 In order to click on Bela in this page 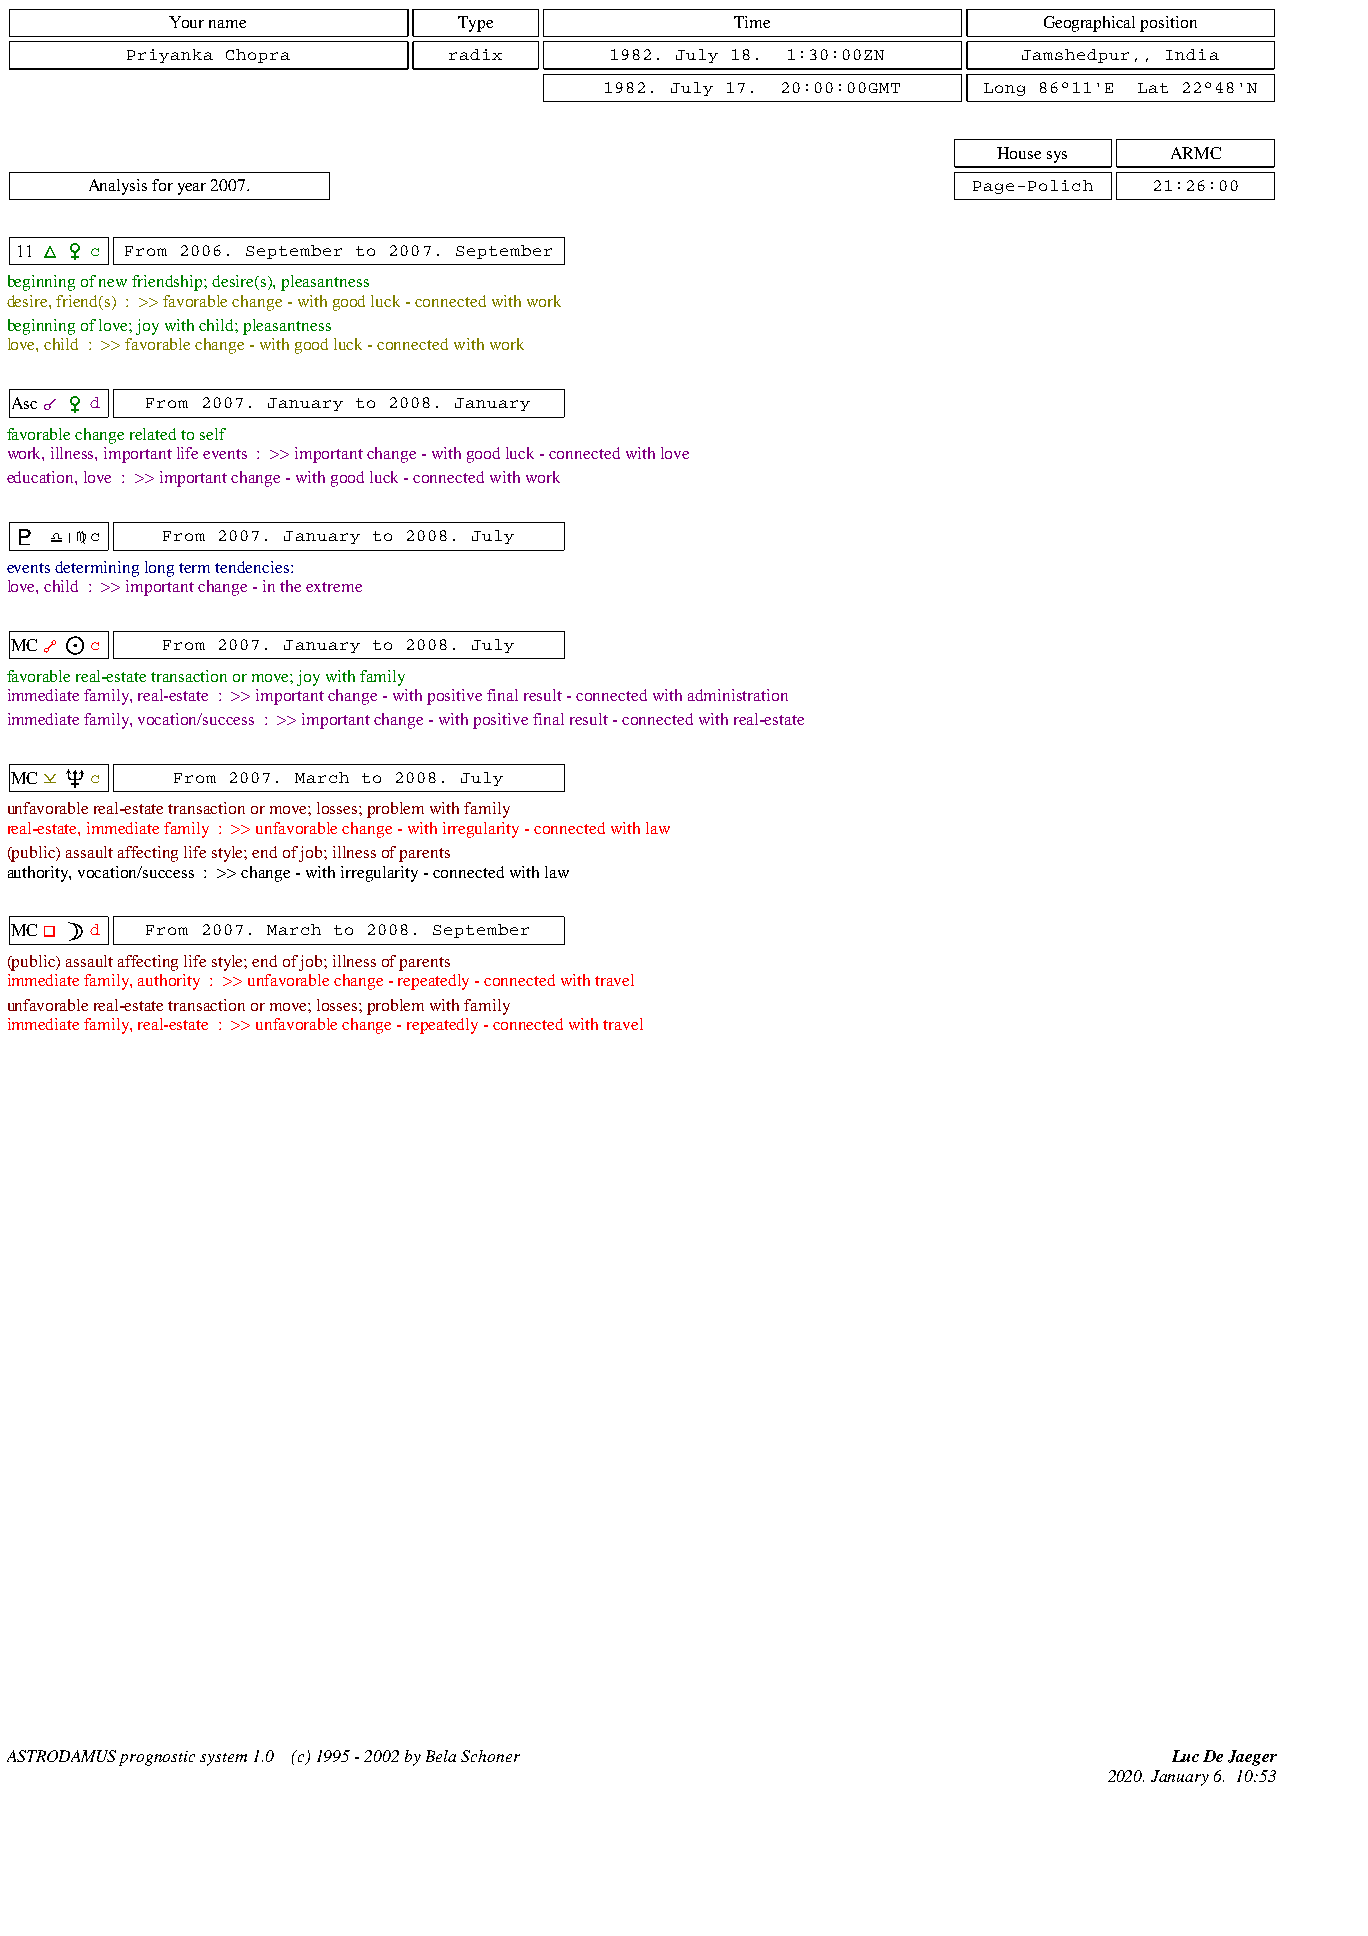, I will do `click(441, 1756)`.
